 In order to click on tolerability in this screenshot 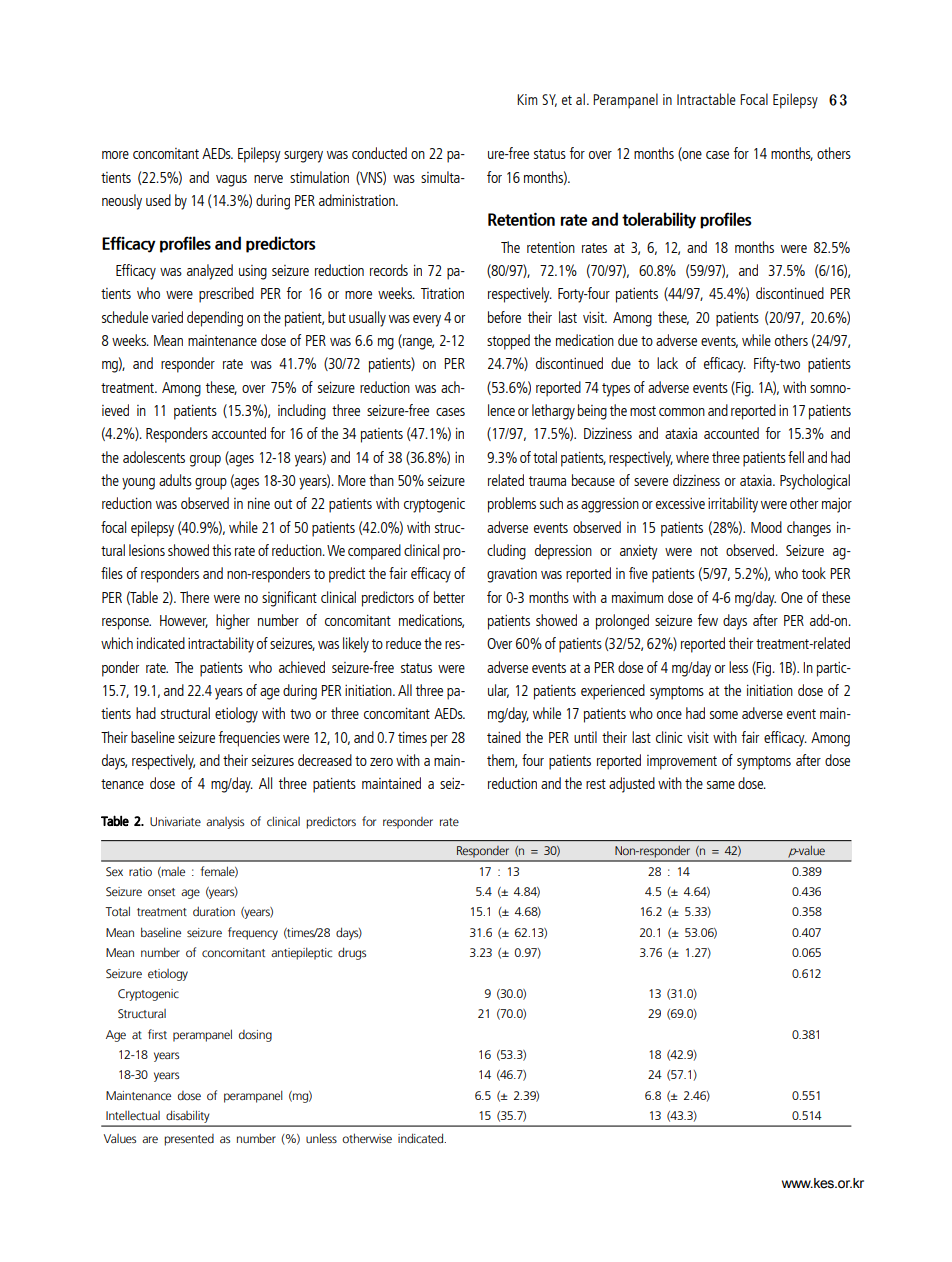, I will do `click(659, 220)`.
